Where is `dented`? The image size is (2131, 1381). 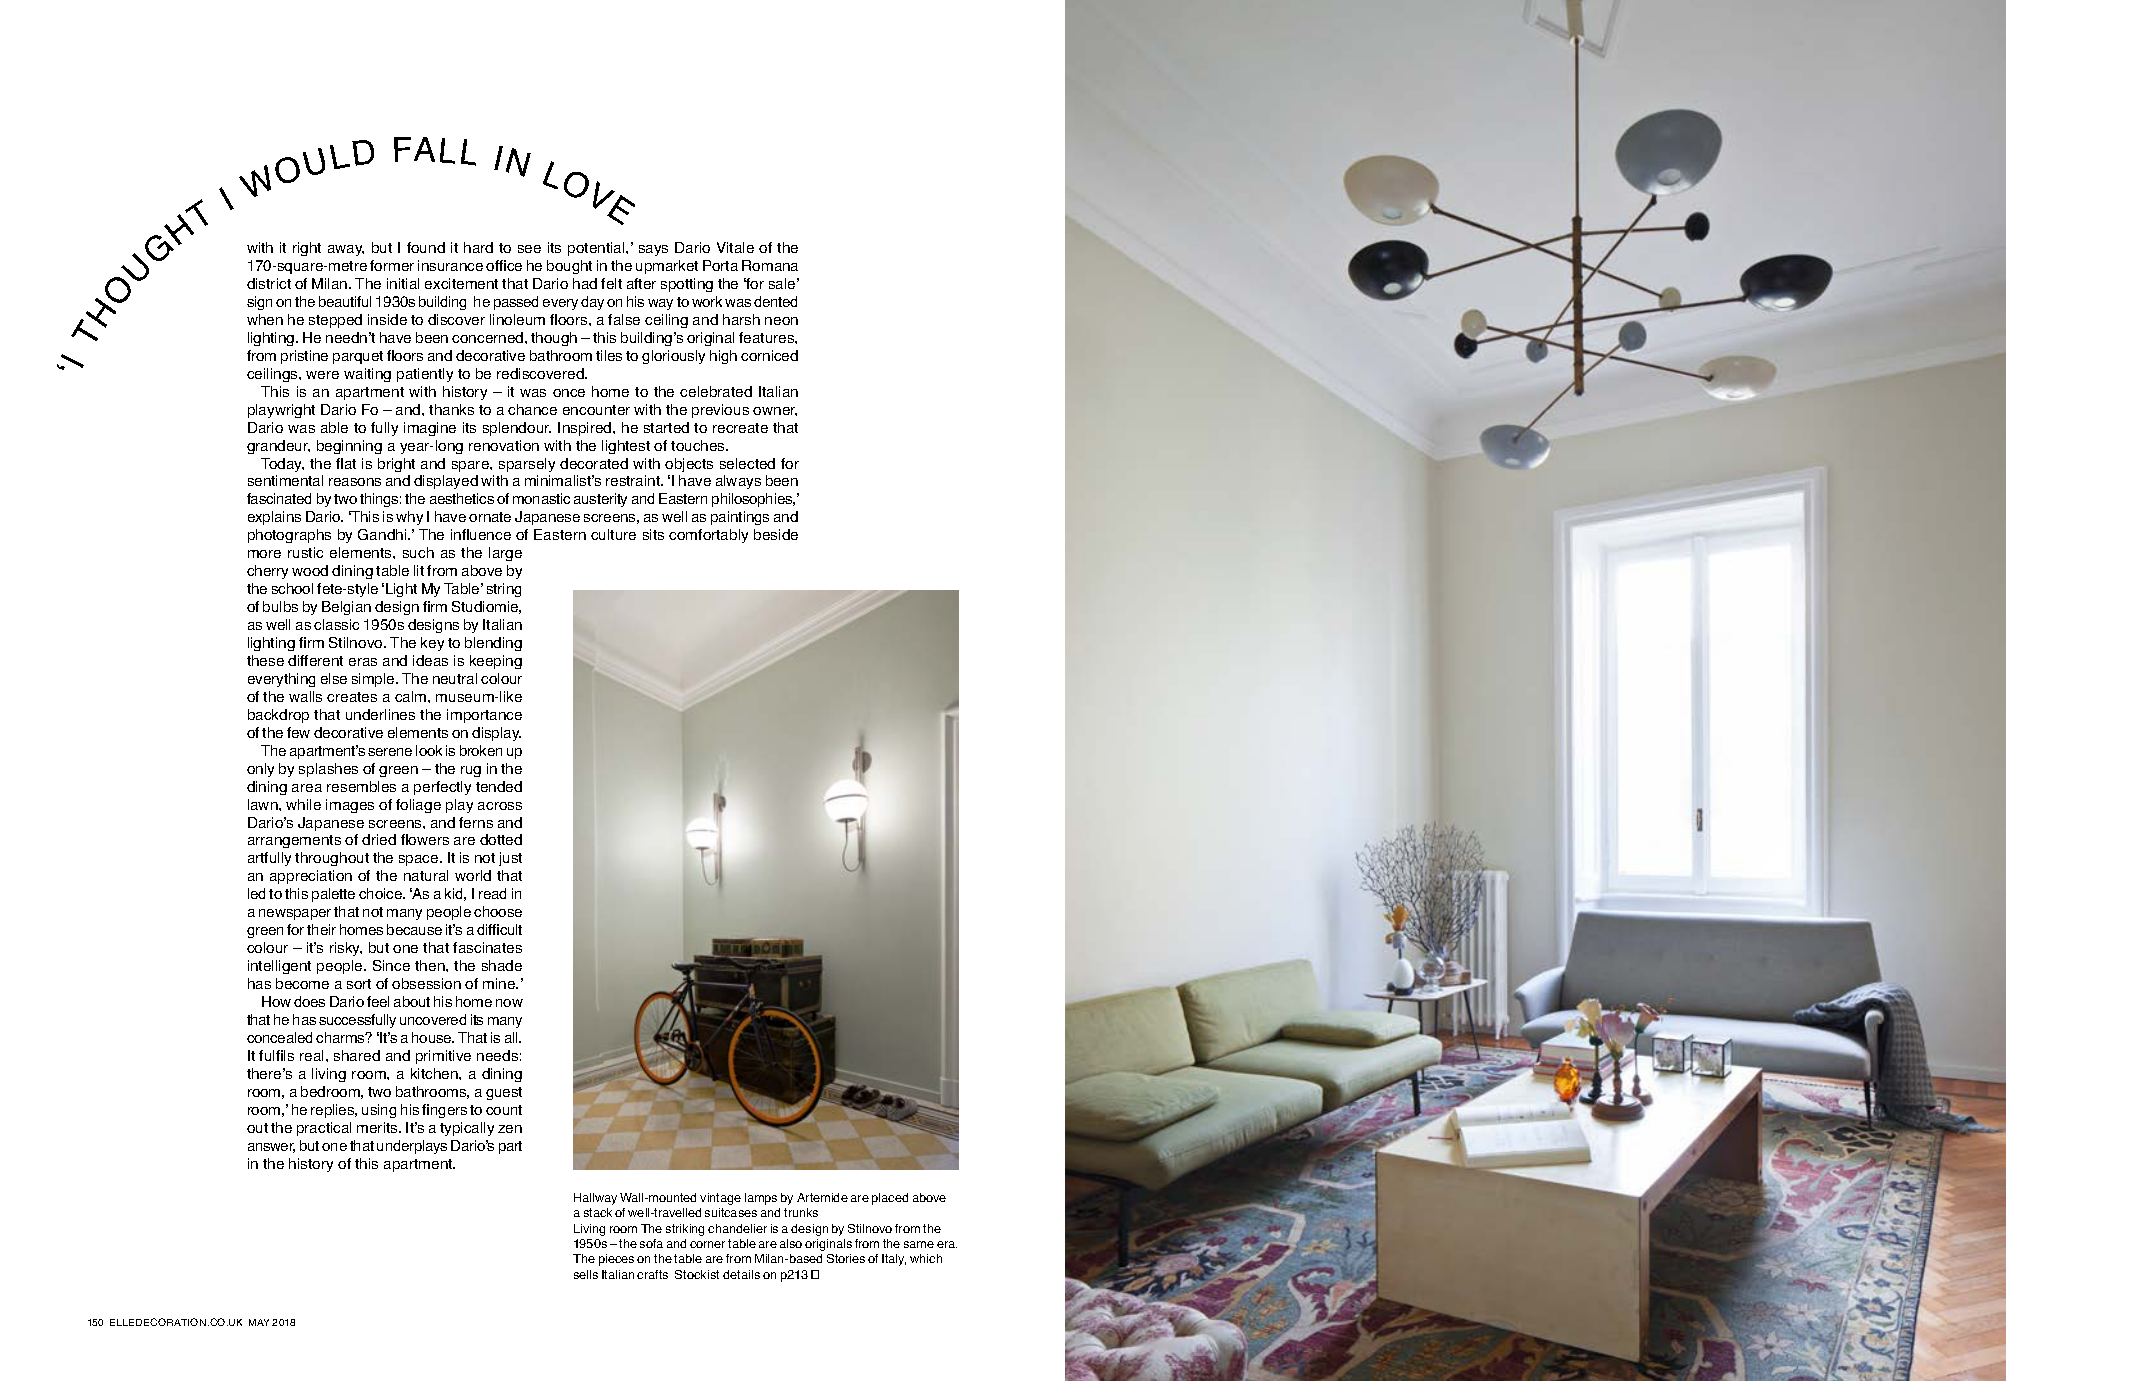 dented is located at coordinates (775, 301).
